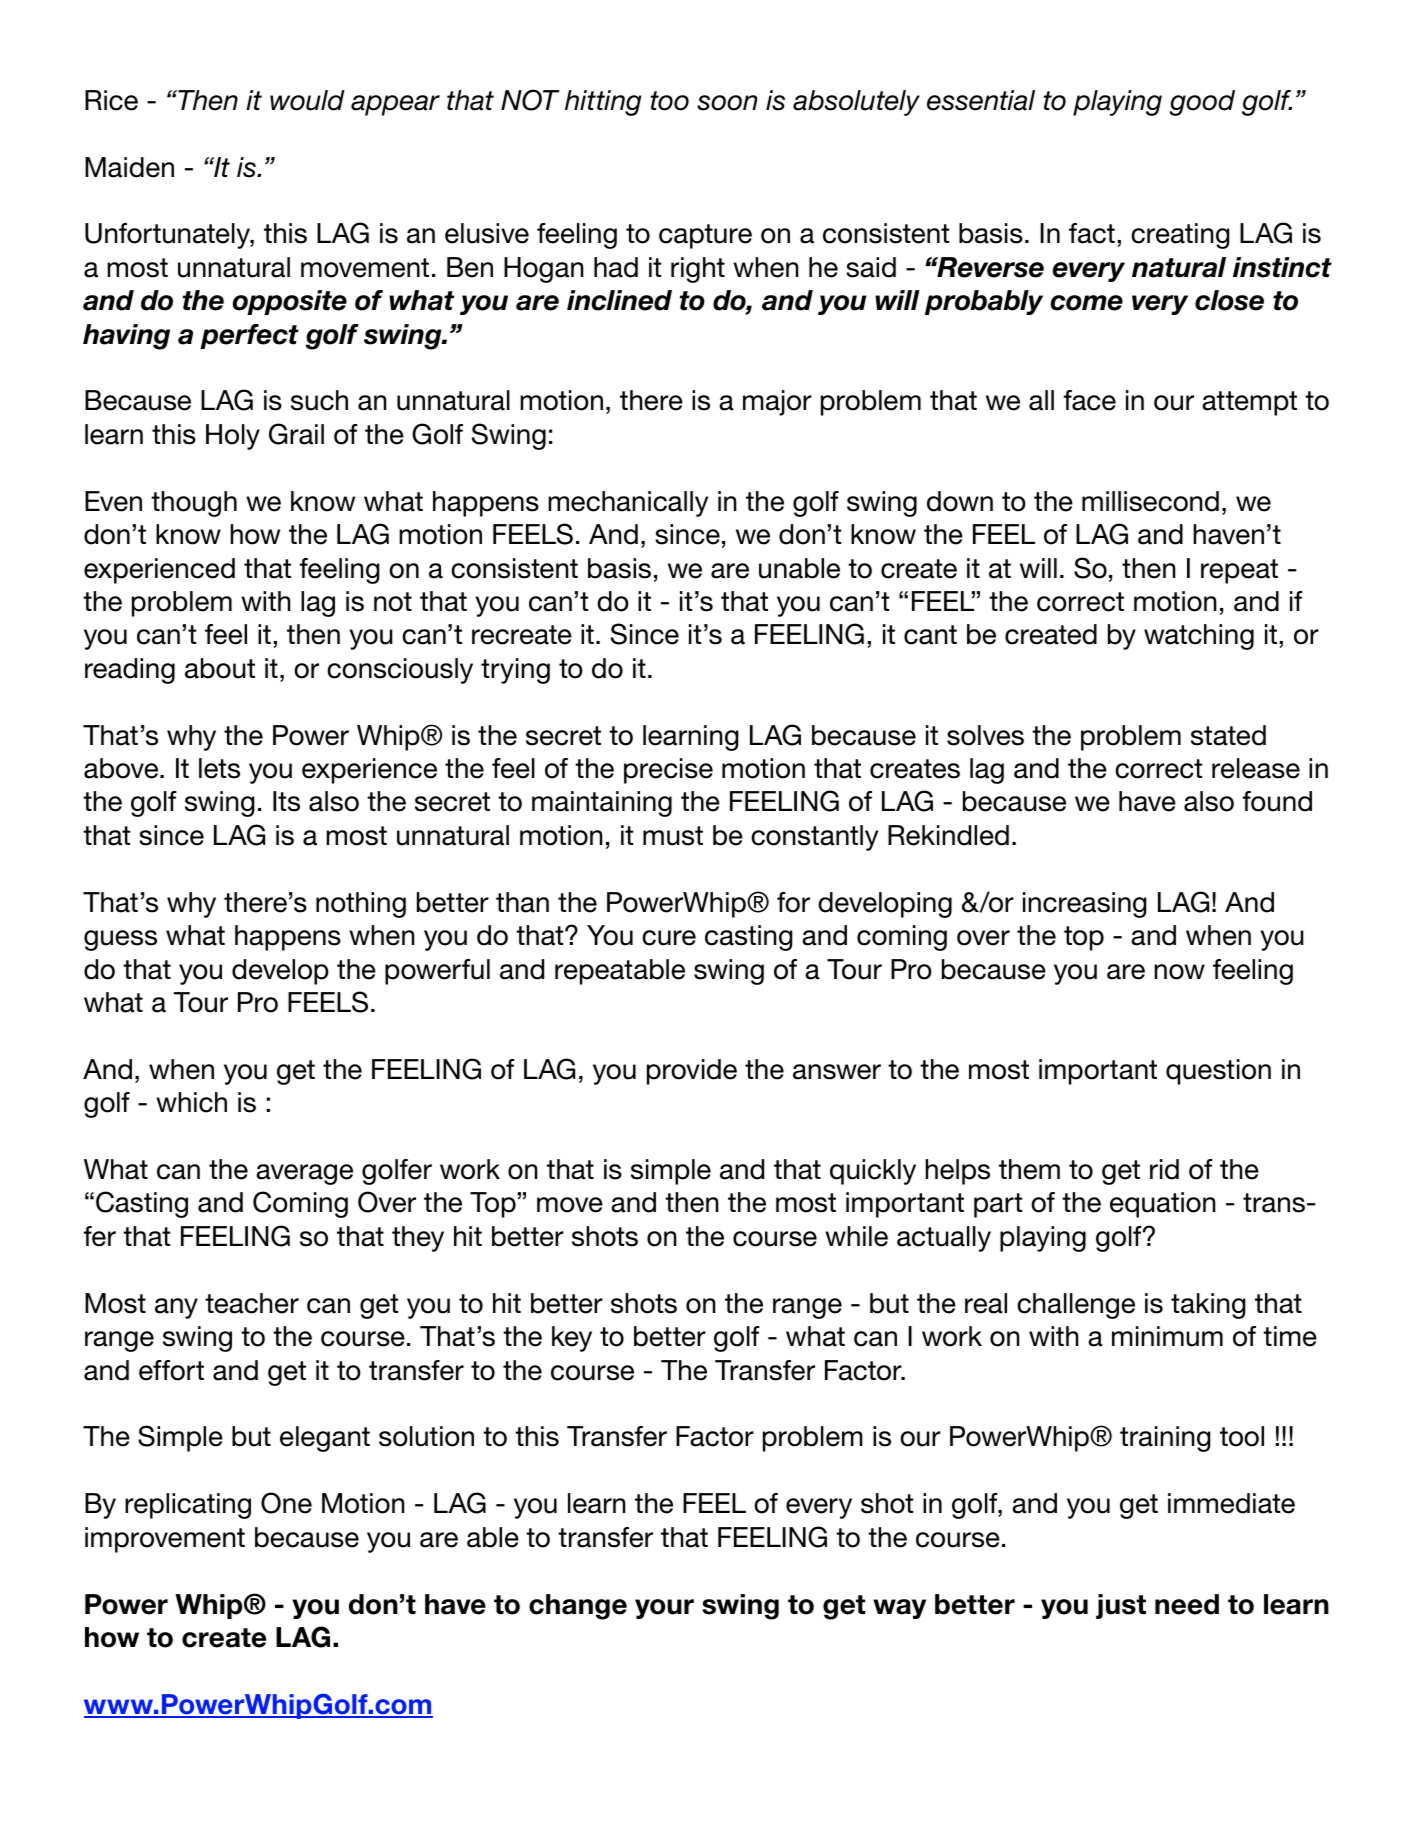 The width and height of the page is (1420, 1838). What do you see at coordinates (220, 668) in the page?
I see `about` at bounding box center [220, 668].
